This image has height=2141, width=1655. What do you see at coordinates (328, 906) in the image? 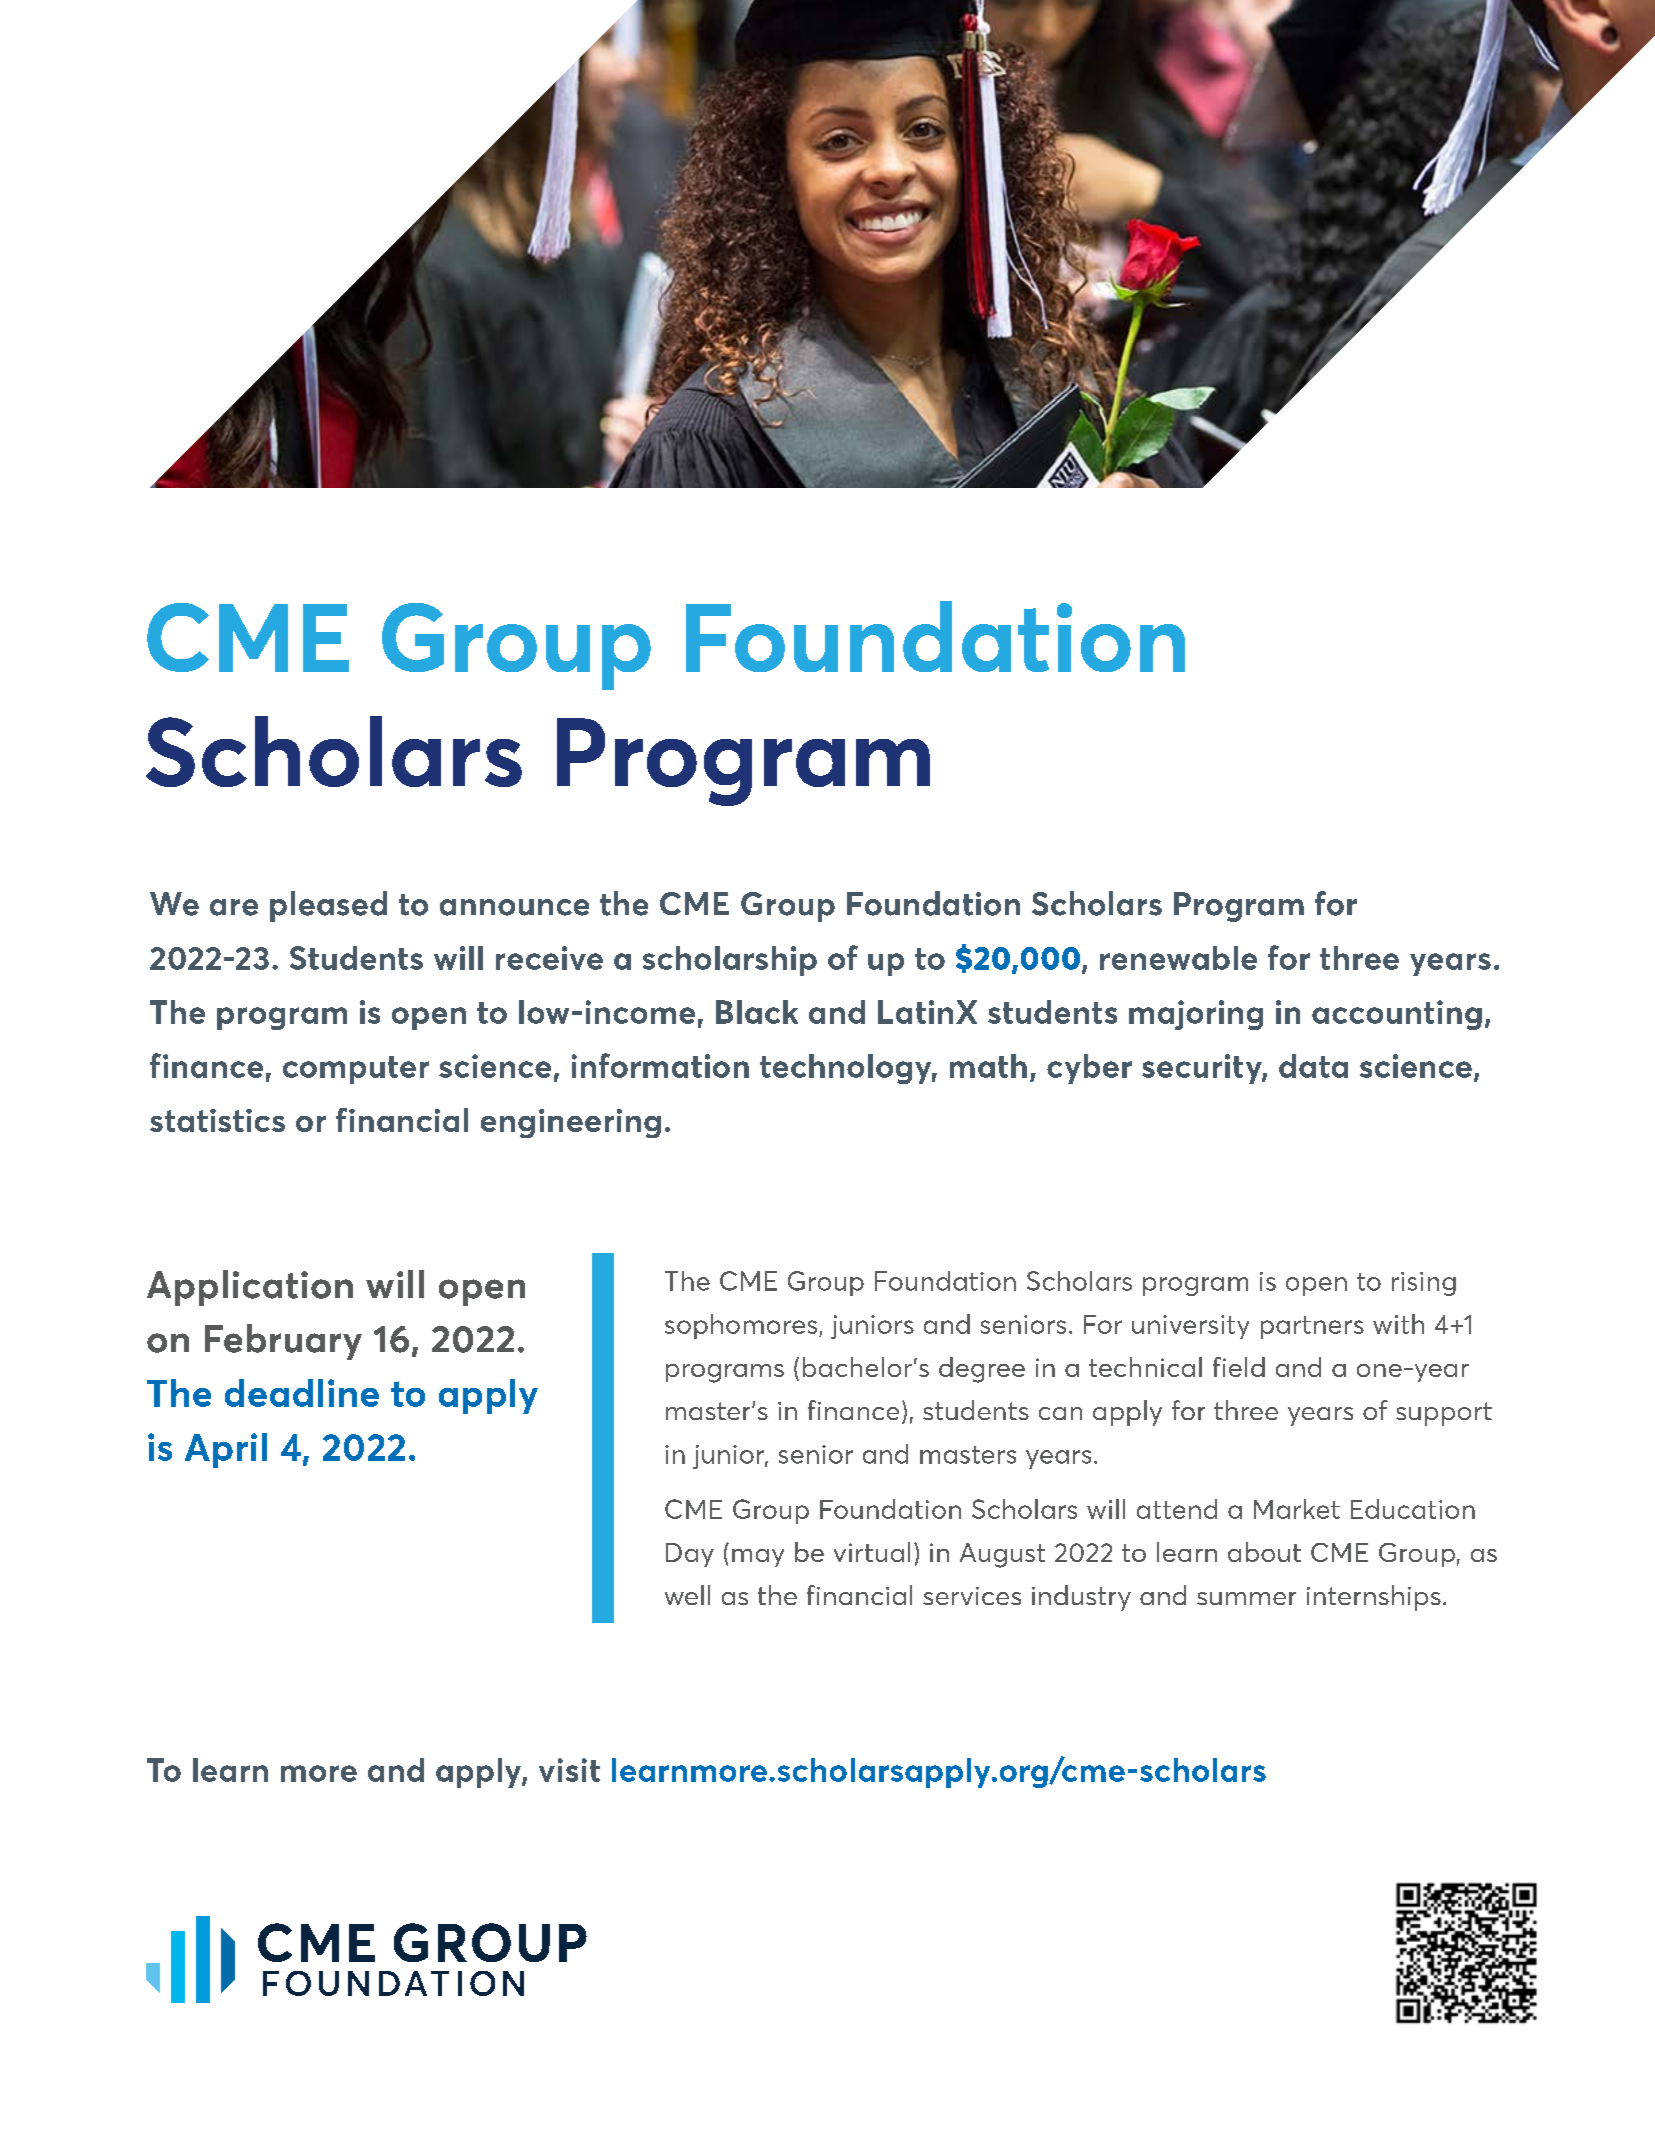
I see `pleased` at bounding box center [328, 906].
